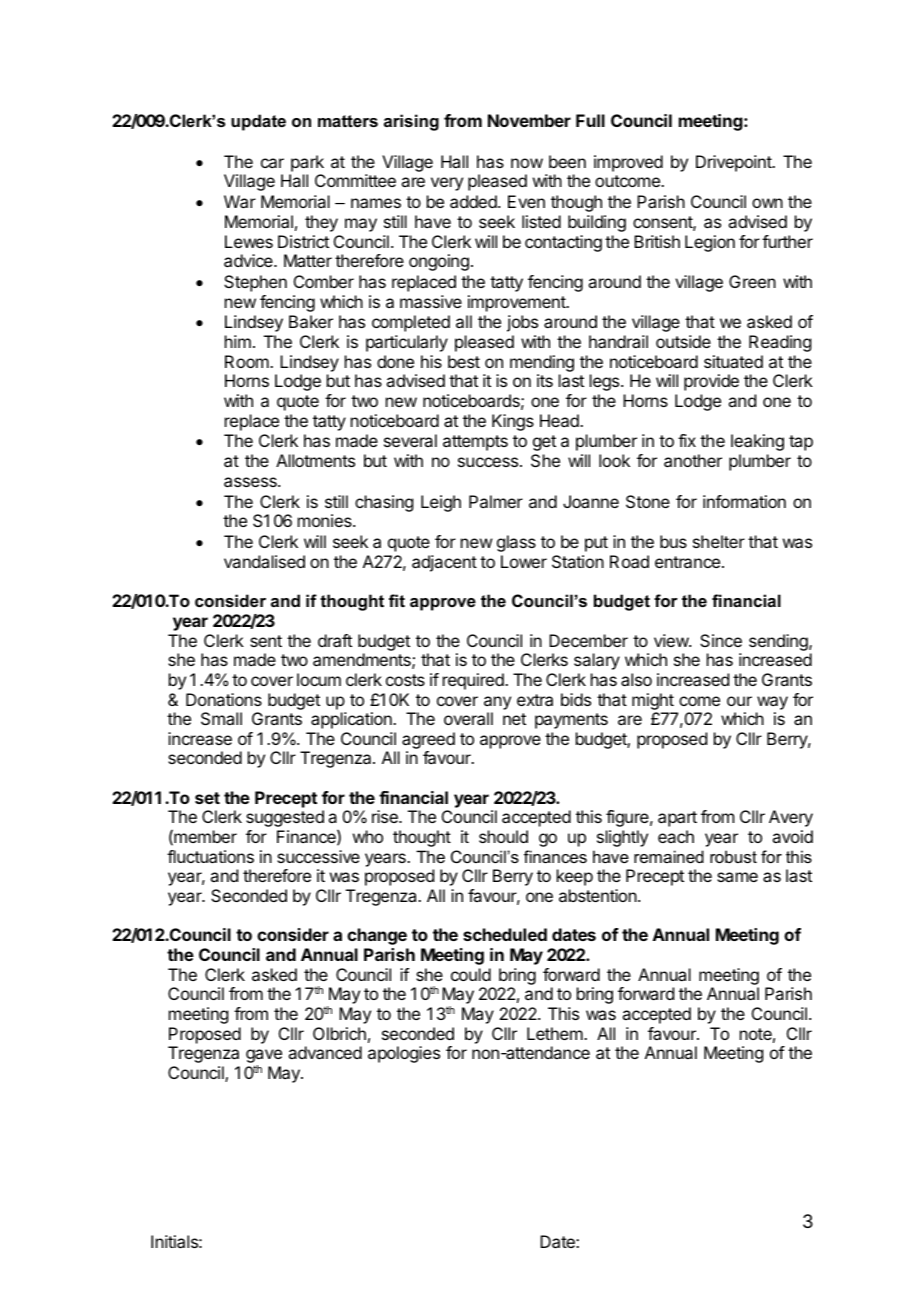 The width and height of the screenshot is (924, 1308). I want to click on way, so click(772, 703).
